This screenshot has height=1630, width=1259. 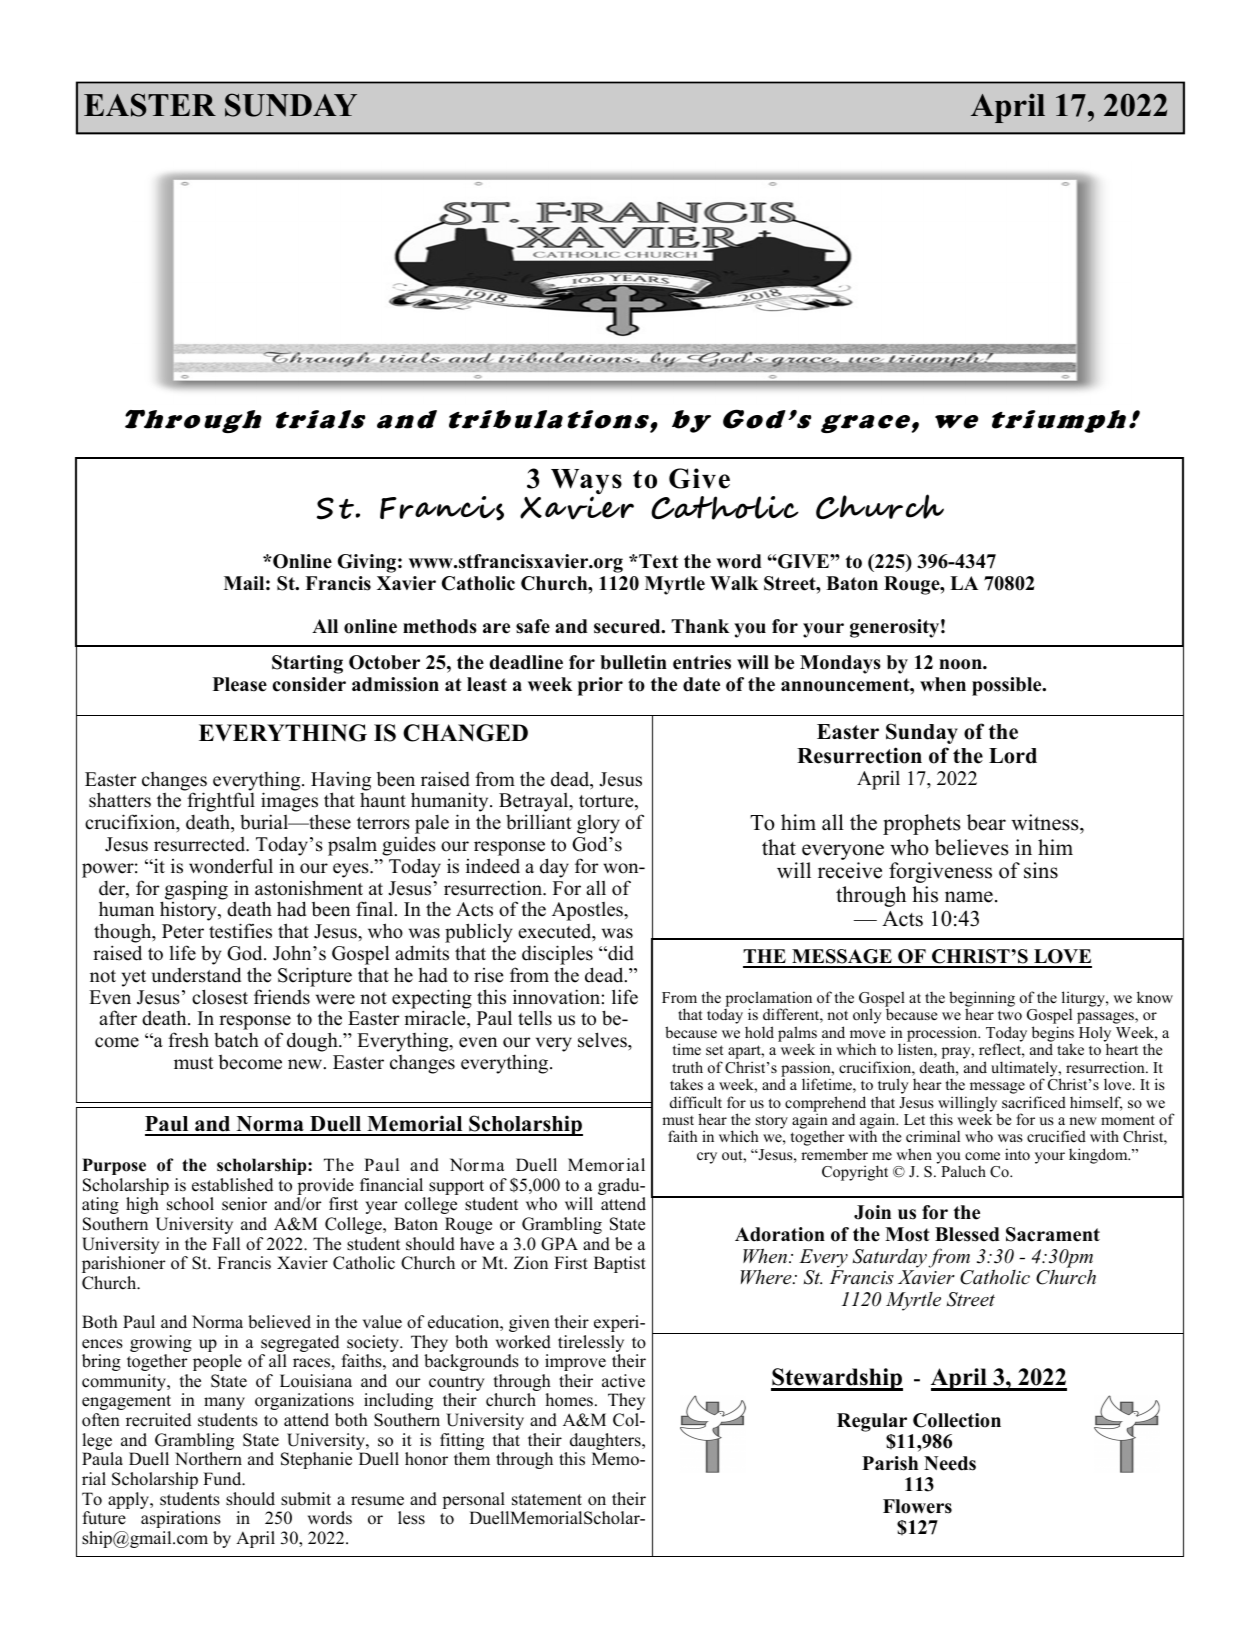 I want to click on witness, so click(x=1046, y=824).
